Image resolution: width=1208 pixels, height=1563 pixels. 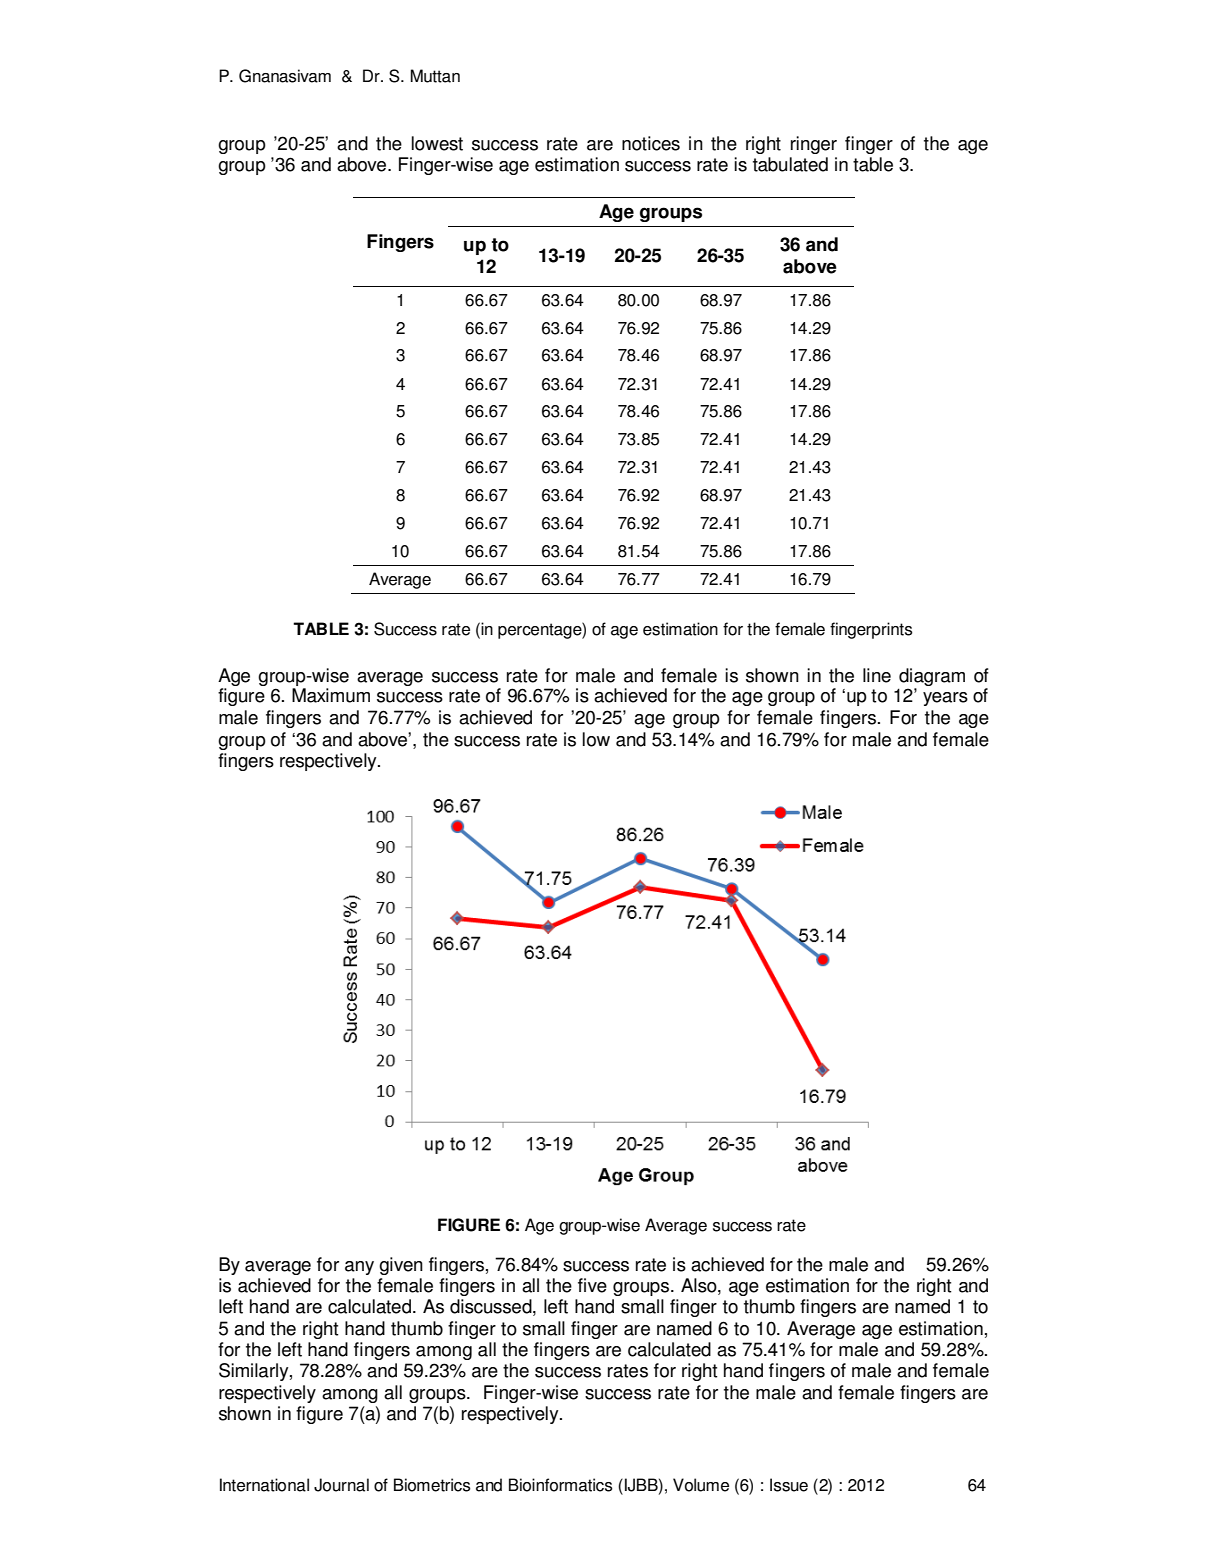 I want to click on line, so click(x=877, y=675).
